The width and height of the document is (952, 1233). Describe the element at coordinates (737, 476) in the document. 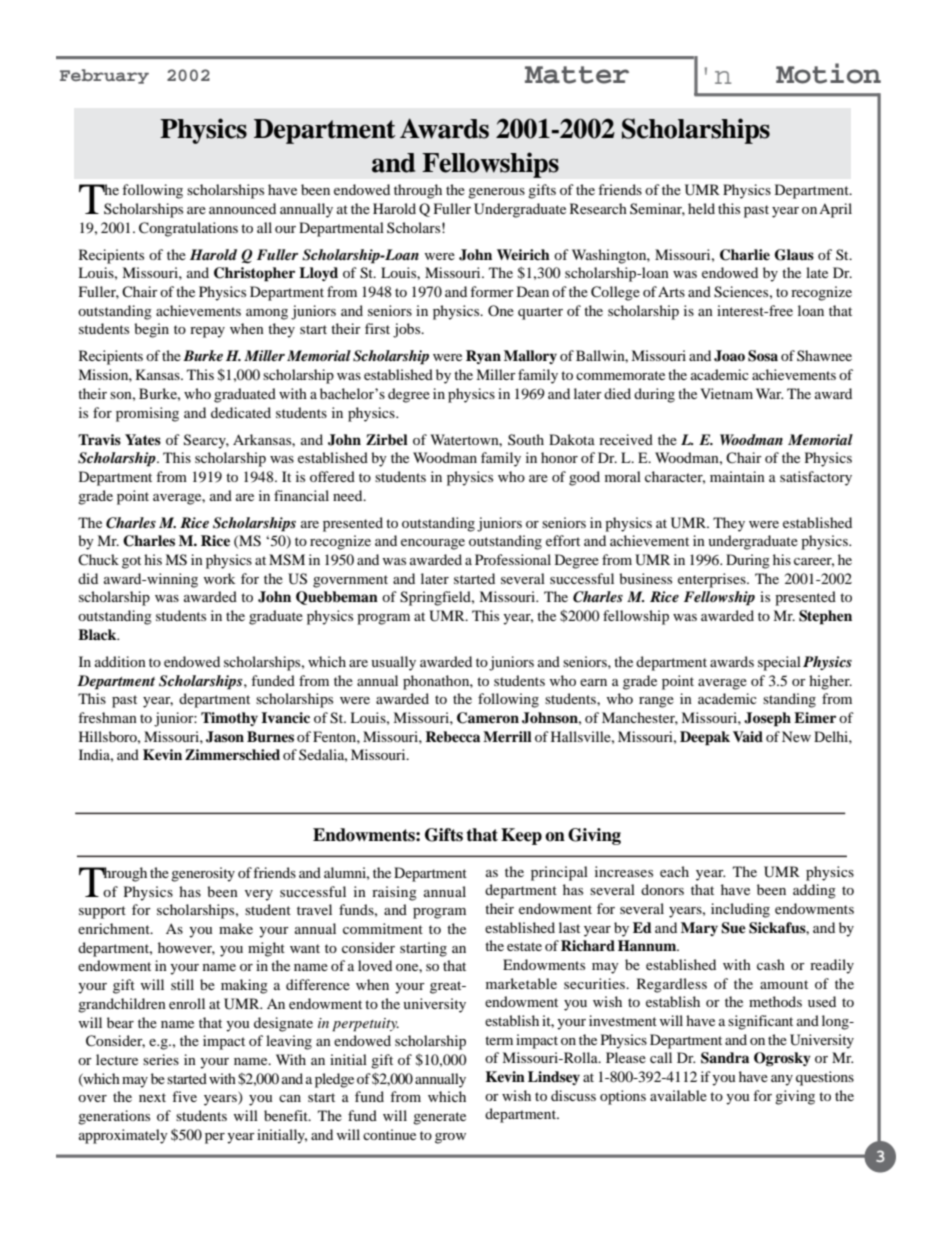

I see `maintain` at that location.
